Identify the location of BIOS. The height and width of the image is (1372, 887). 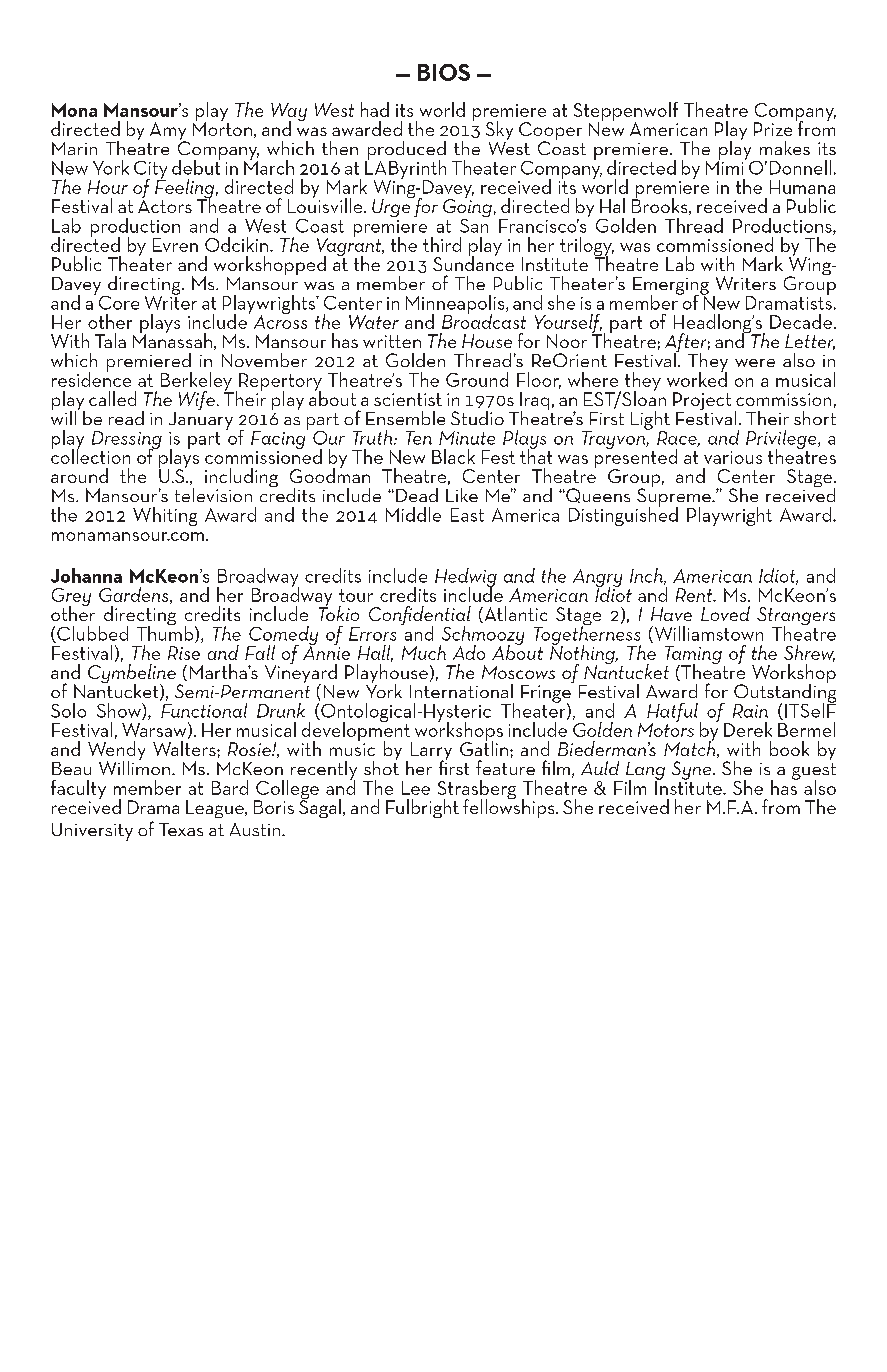
(444, 72).
